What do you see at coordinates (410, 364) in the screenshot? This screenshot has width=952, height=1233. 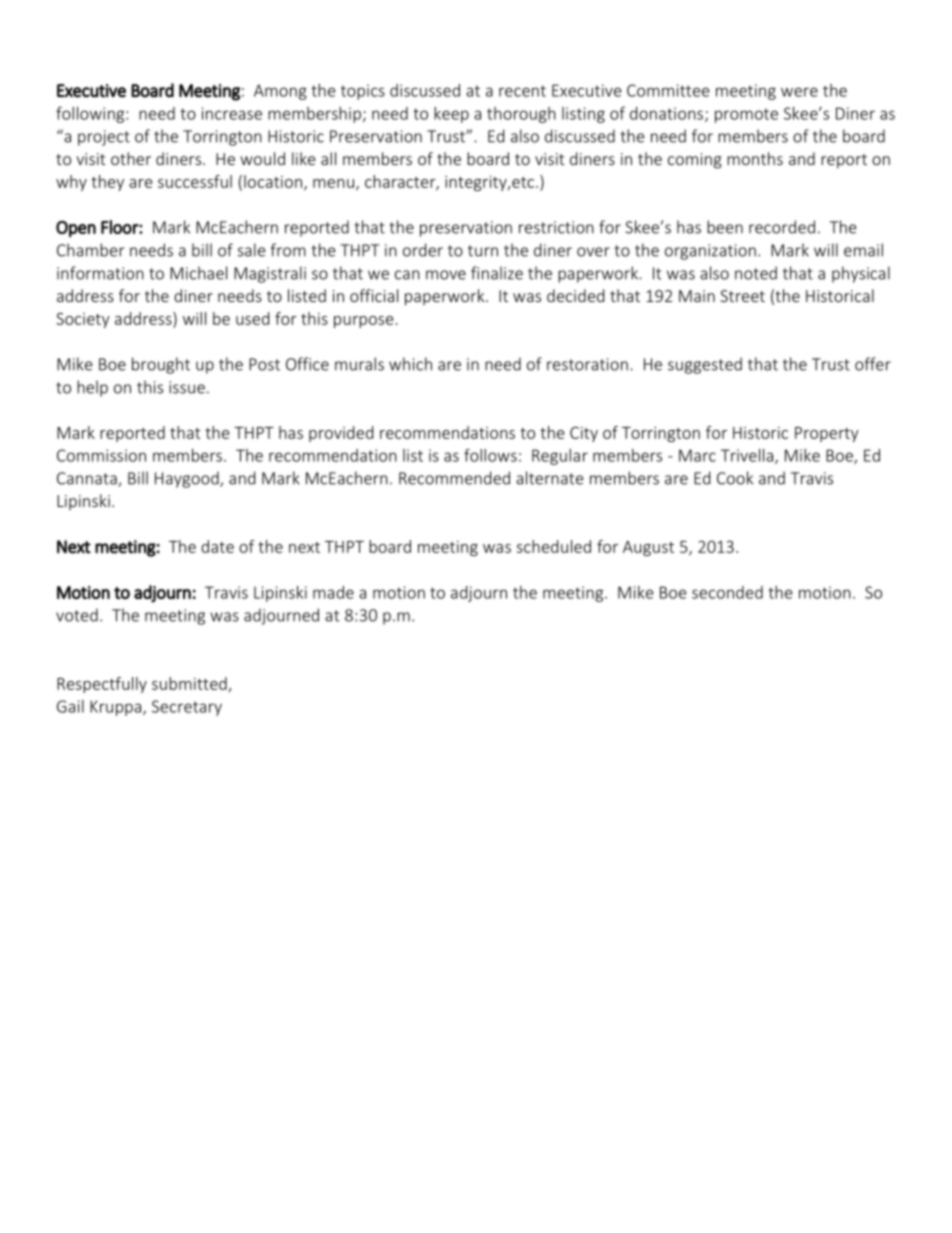 I see `which` at bounding box center [410, 364].
